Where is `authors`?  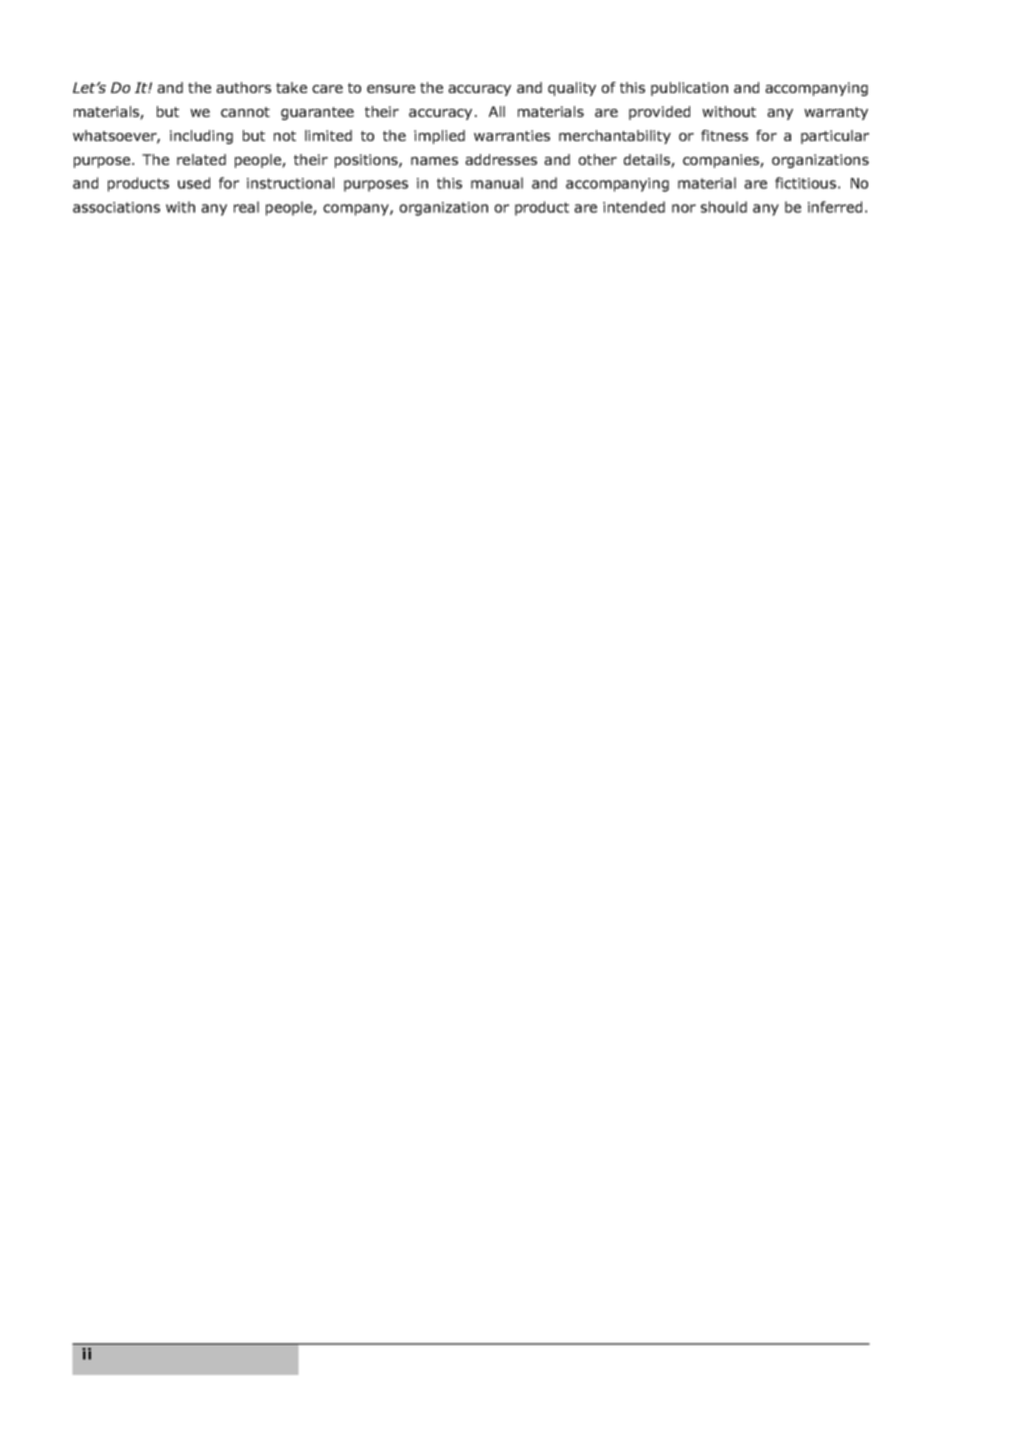
authors is located at coordinates (243, 87).
